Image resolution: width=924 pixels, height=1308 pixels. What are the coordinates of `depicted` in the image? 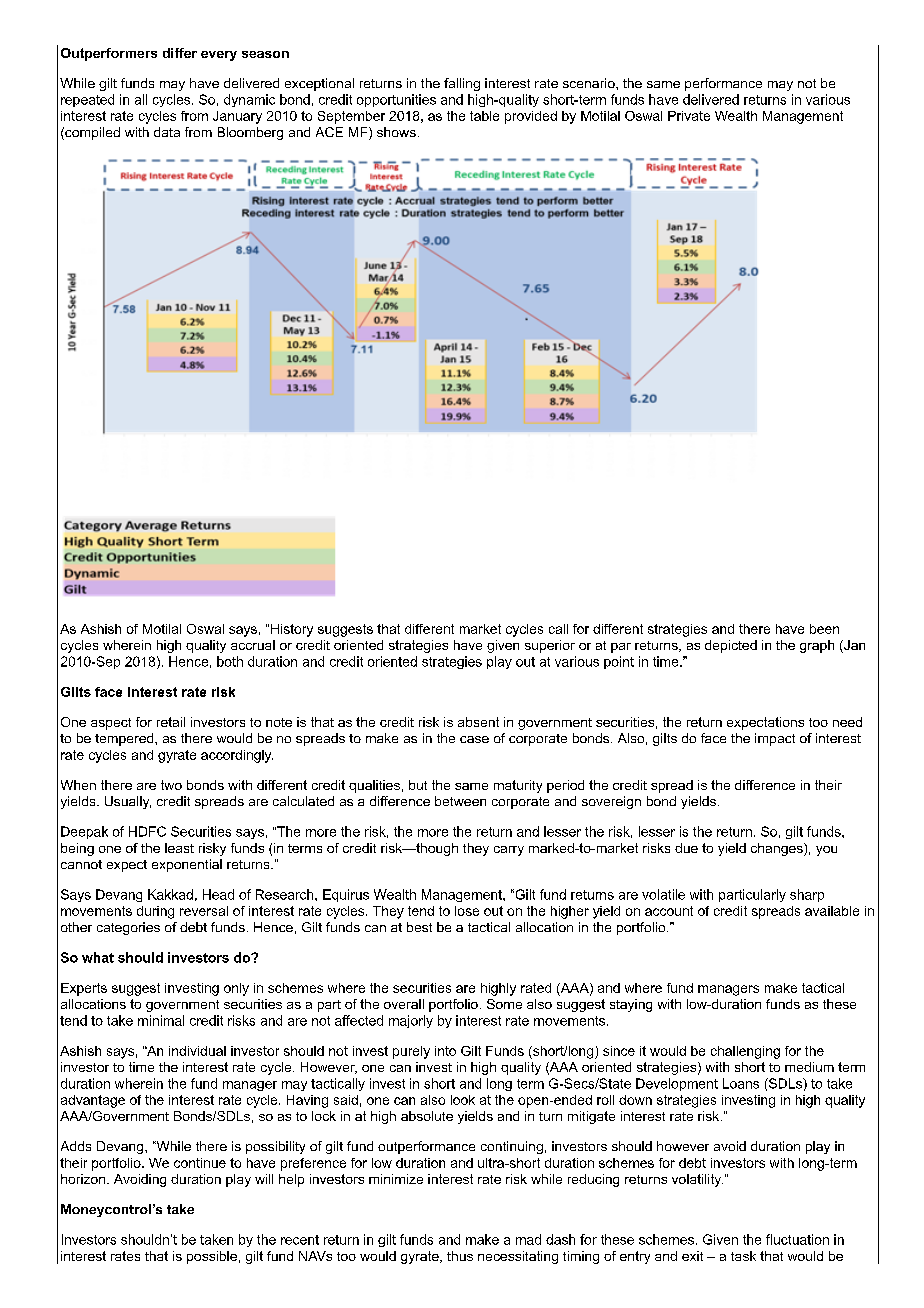 It's located at (731, 646).
